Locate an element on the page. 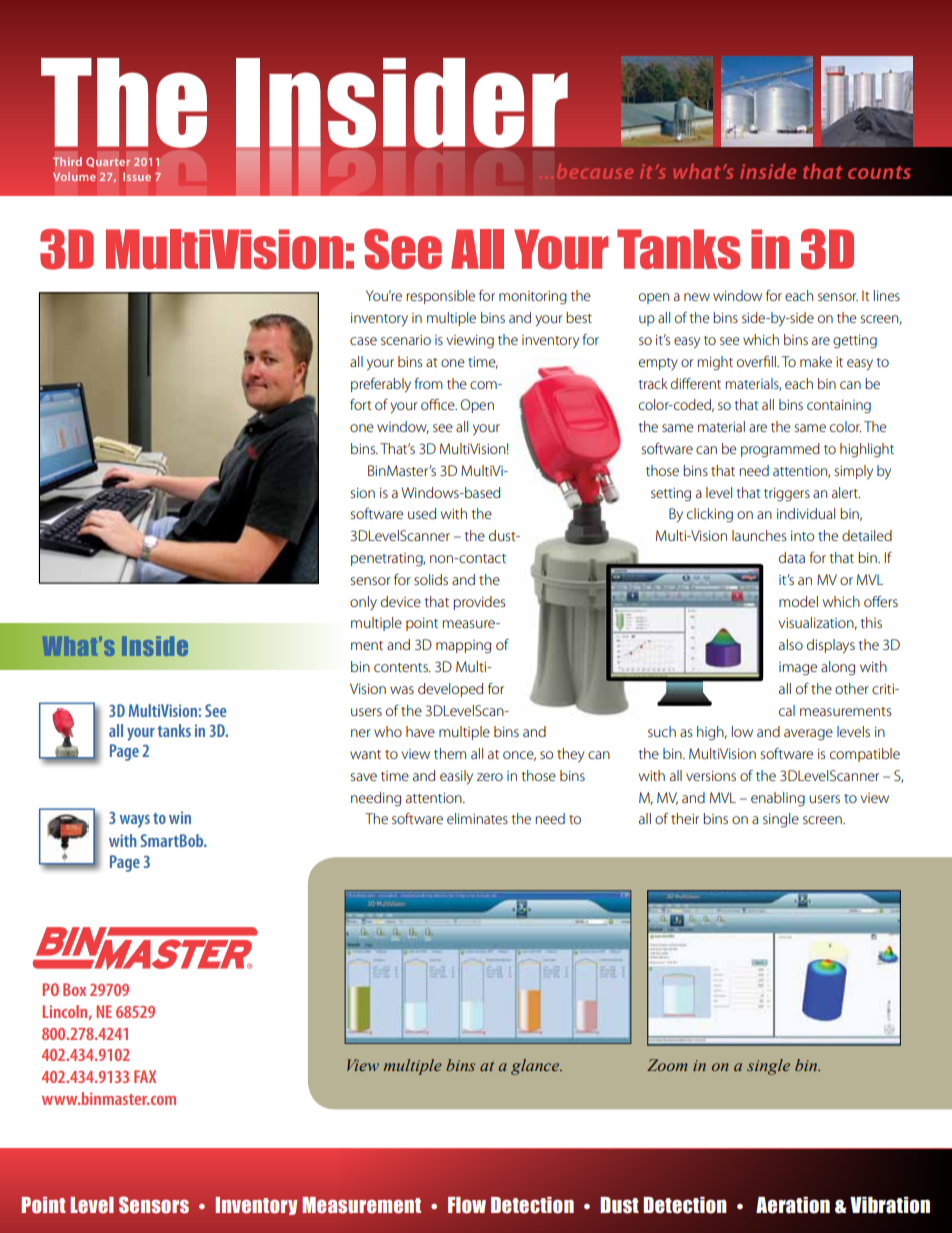  model is located at coordinates (798, 601).
